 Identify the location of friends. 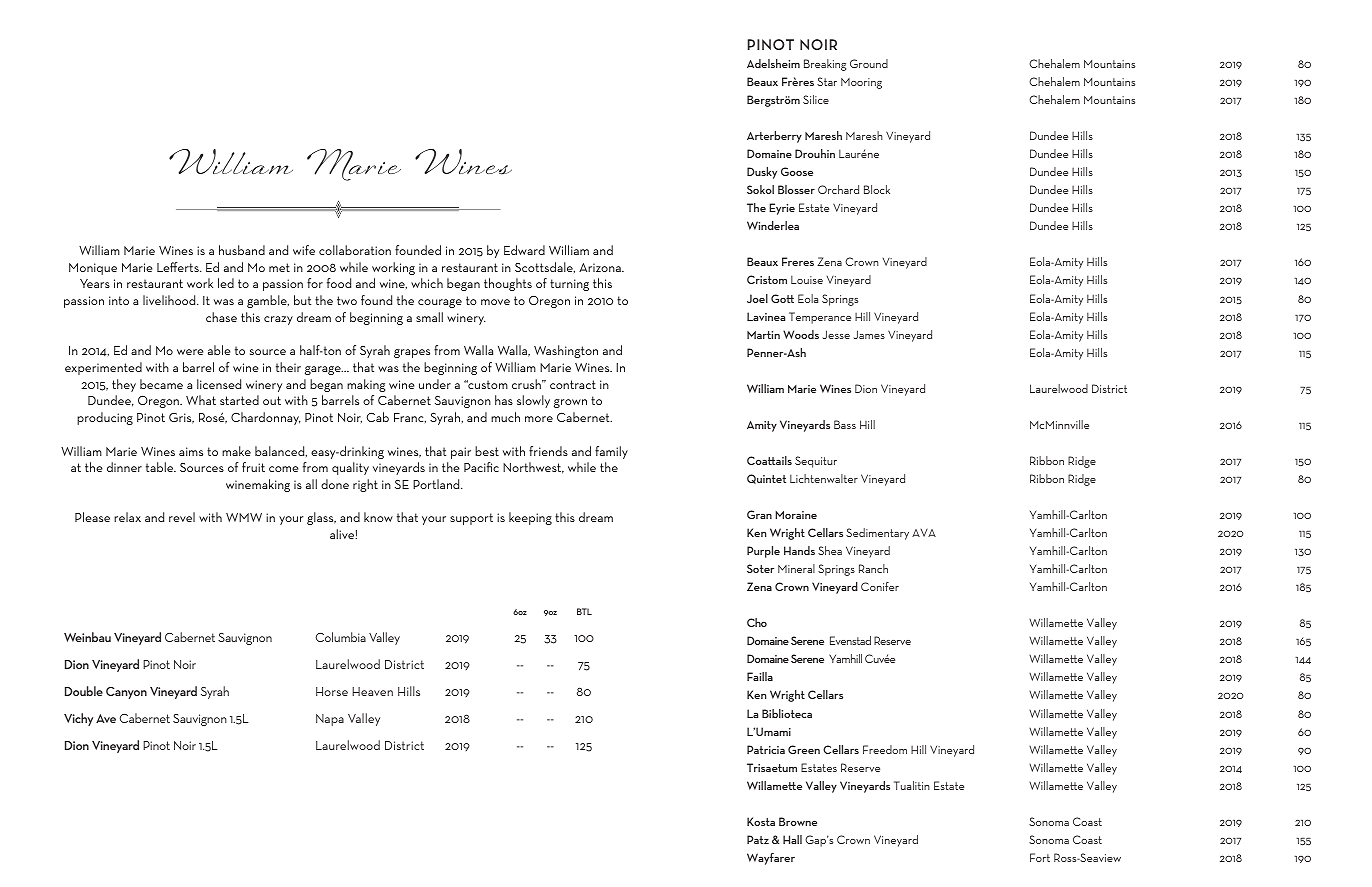
(548, 451).
